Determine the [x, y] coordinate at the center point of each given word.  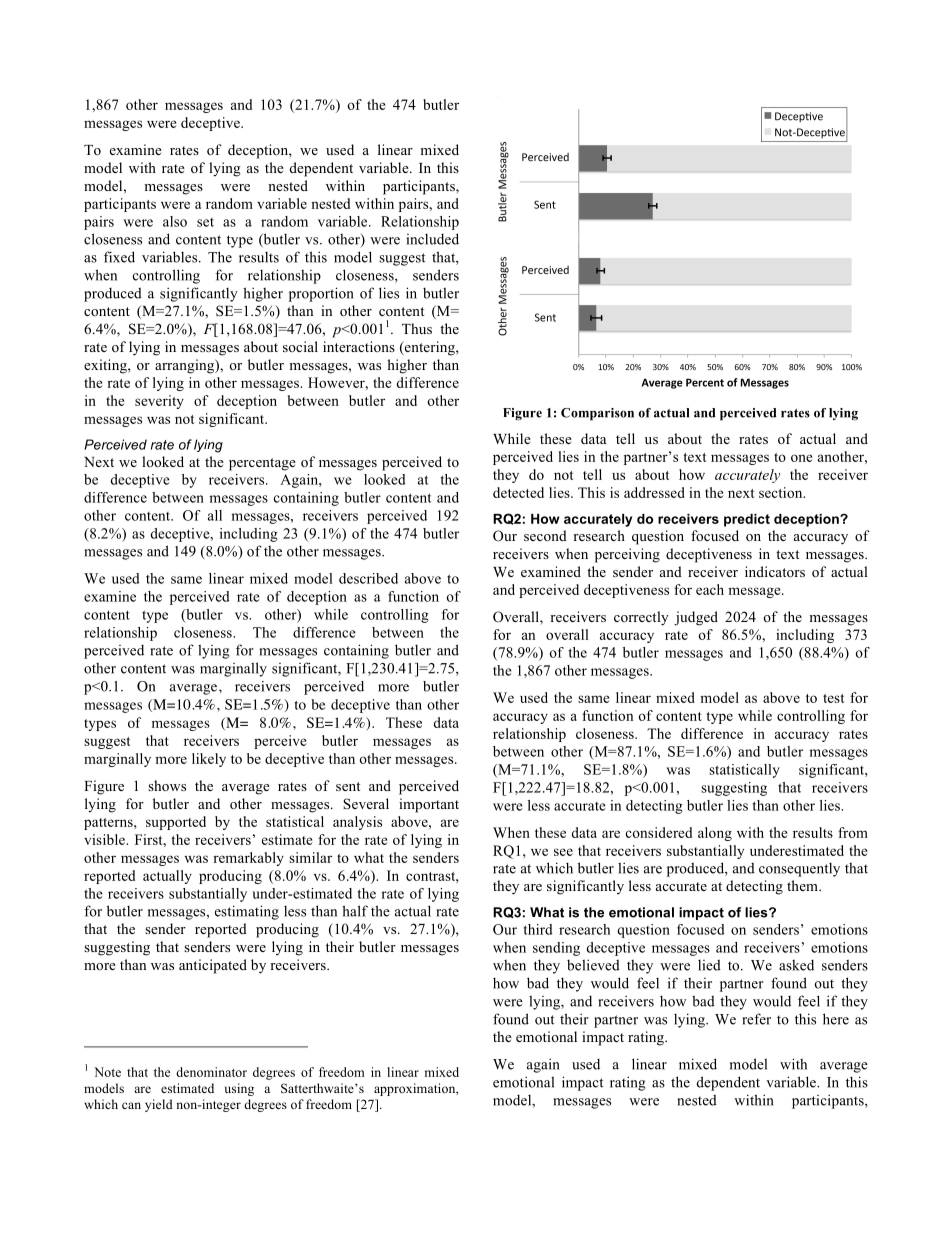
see [563, 852]
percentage [262, 464]
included [433, 239]
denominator [211, 1072]
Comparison [597, 414]
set [205, 222]
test [834, 698]
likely [209, 760]
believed [593, 965]
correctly [641, 618]
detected [518, 492]
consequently [799, 870]
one [802, 458]
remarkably [248, 859]
